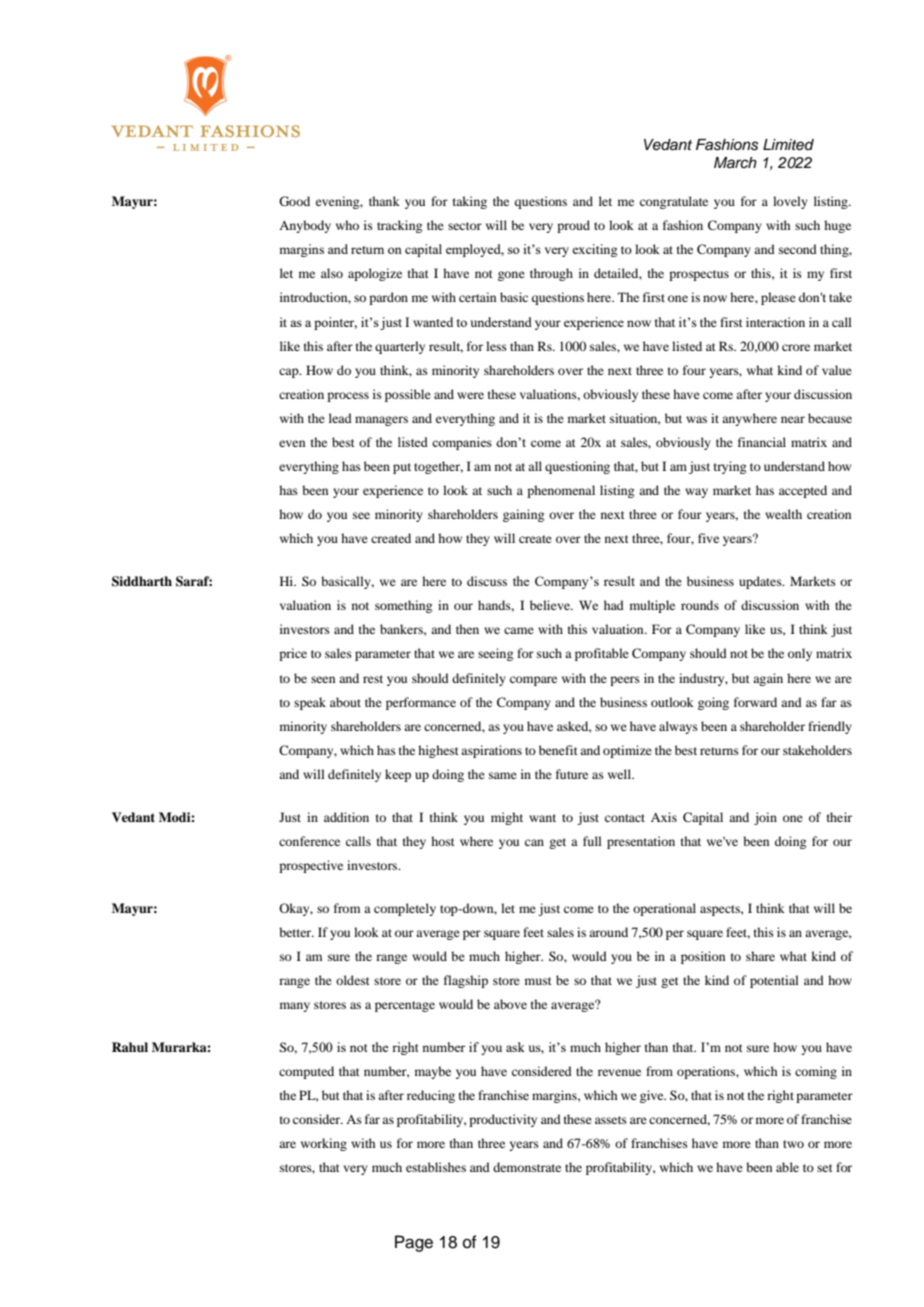 The width and height of the screenshot is (924, 1307). I want to click on Good, so click(294, 201).
